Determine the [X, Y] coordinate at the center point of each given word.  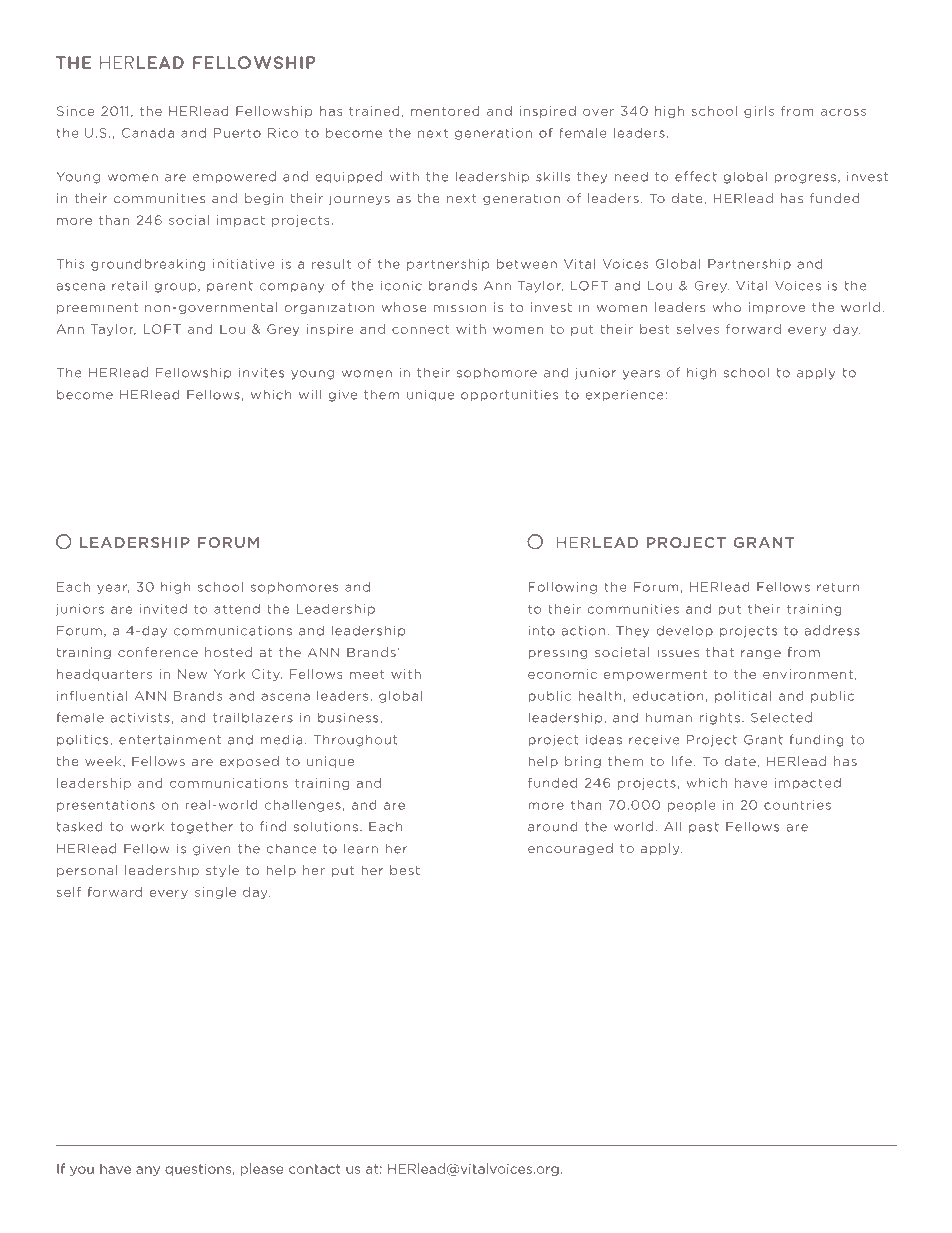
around [553, 827]
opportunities [509, 396]
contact [314, 1169]
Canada [148, 133]
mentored [445, 111]
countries [797, 805]
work [147, 826]
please [261, 1169]
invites [261, 373]
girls [759, 112]
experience [625, 396]
